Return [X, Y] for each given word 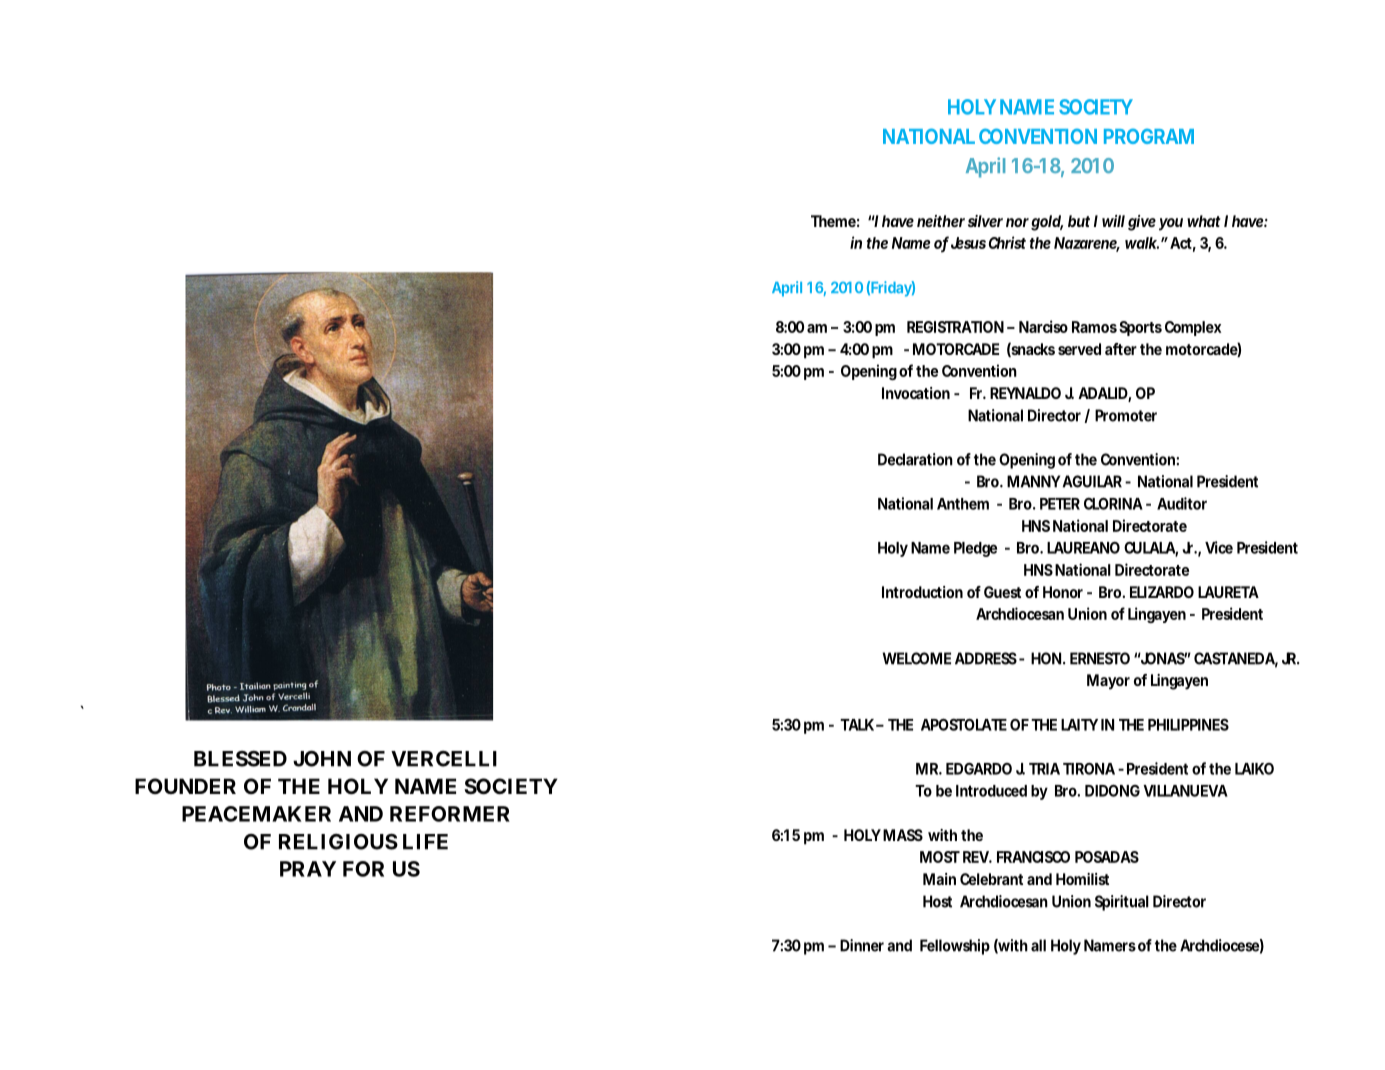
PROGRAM [1149, 136]
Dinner [862, 945]
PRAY [308, 869]
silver [985, 221]
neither [941, 221]
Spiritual [1122, 903]
